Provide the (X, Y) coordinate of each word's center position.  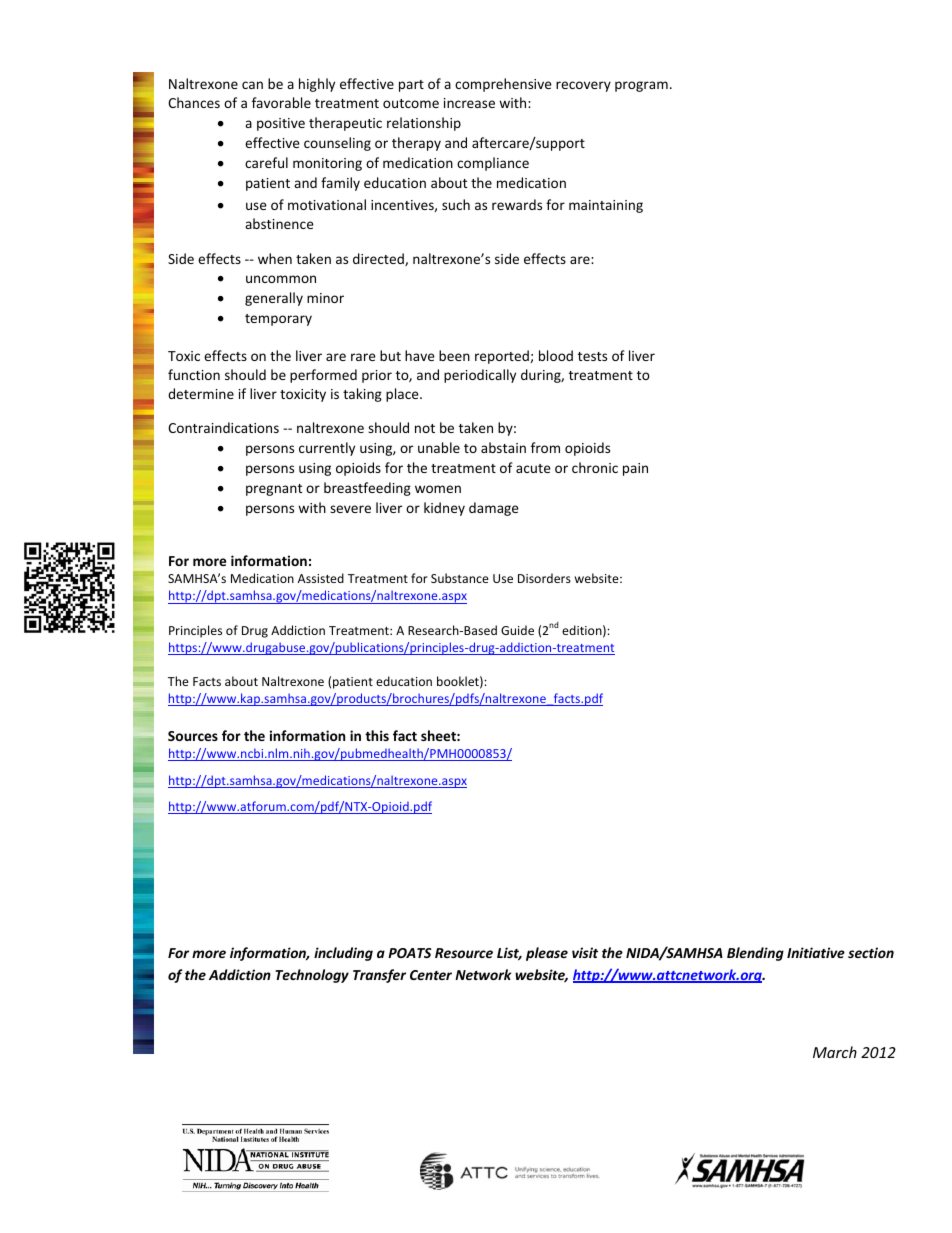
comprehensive (503, 85)
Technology (312, 976)
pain (635, 469)
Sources (193, 736)
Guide (517, 630)
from (545, 447)
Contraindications (223, 427)
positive (281, 124)
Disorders (544, 578)
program (641, 86)
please (547, 954)
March (835, 1052)
